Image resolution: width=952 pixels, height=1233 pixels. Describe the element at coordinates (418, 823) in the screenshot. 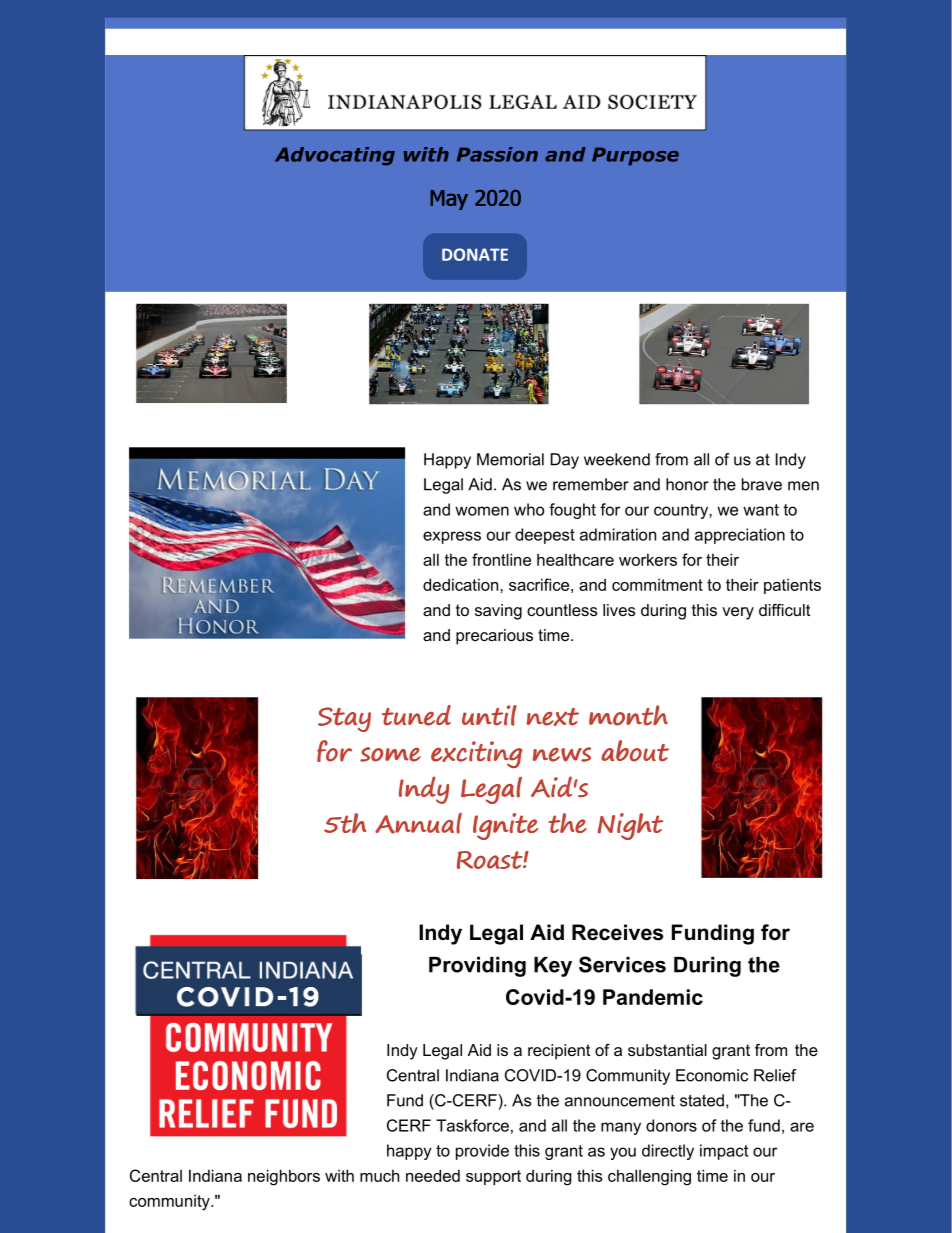

I see `Annual` at that location.
